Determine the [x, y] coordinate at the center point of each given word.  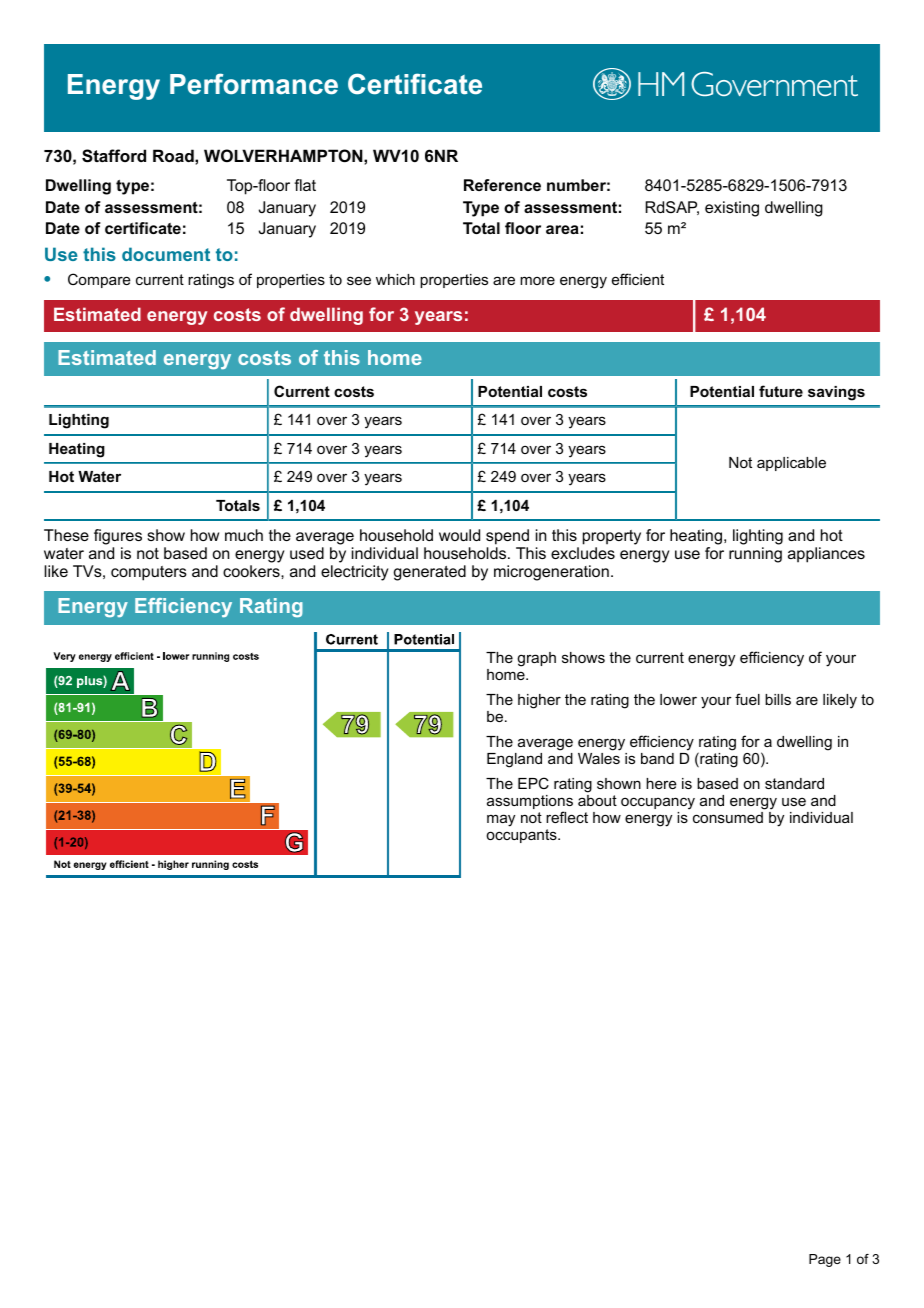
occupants [522, 836]
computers [149, 573]
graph [536, 659]
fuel [747, 699]
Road [174, 155]
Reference [502, 185]
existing [732, 209]
